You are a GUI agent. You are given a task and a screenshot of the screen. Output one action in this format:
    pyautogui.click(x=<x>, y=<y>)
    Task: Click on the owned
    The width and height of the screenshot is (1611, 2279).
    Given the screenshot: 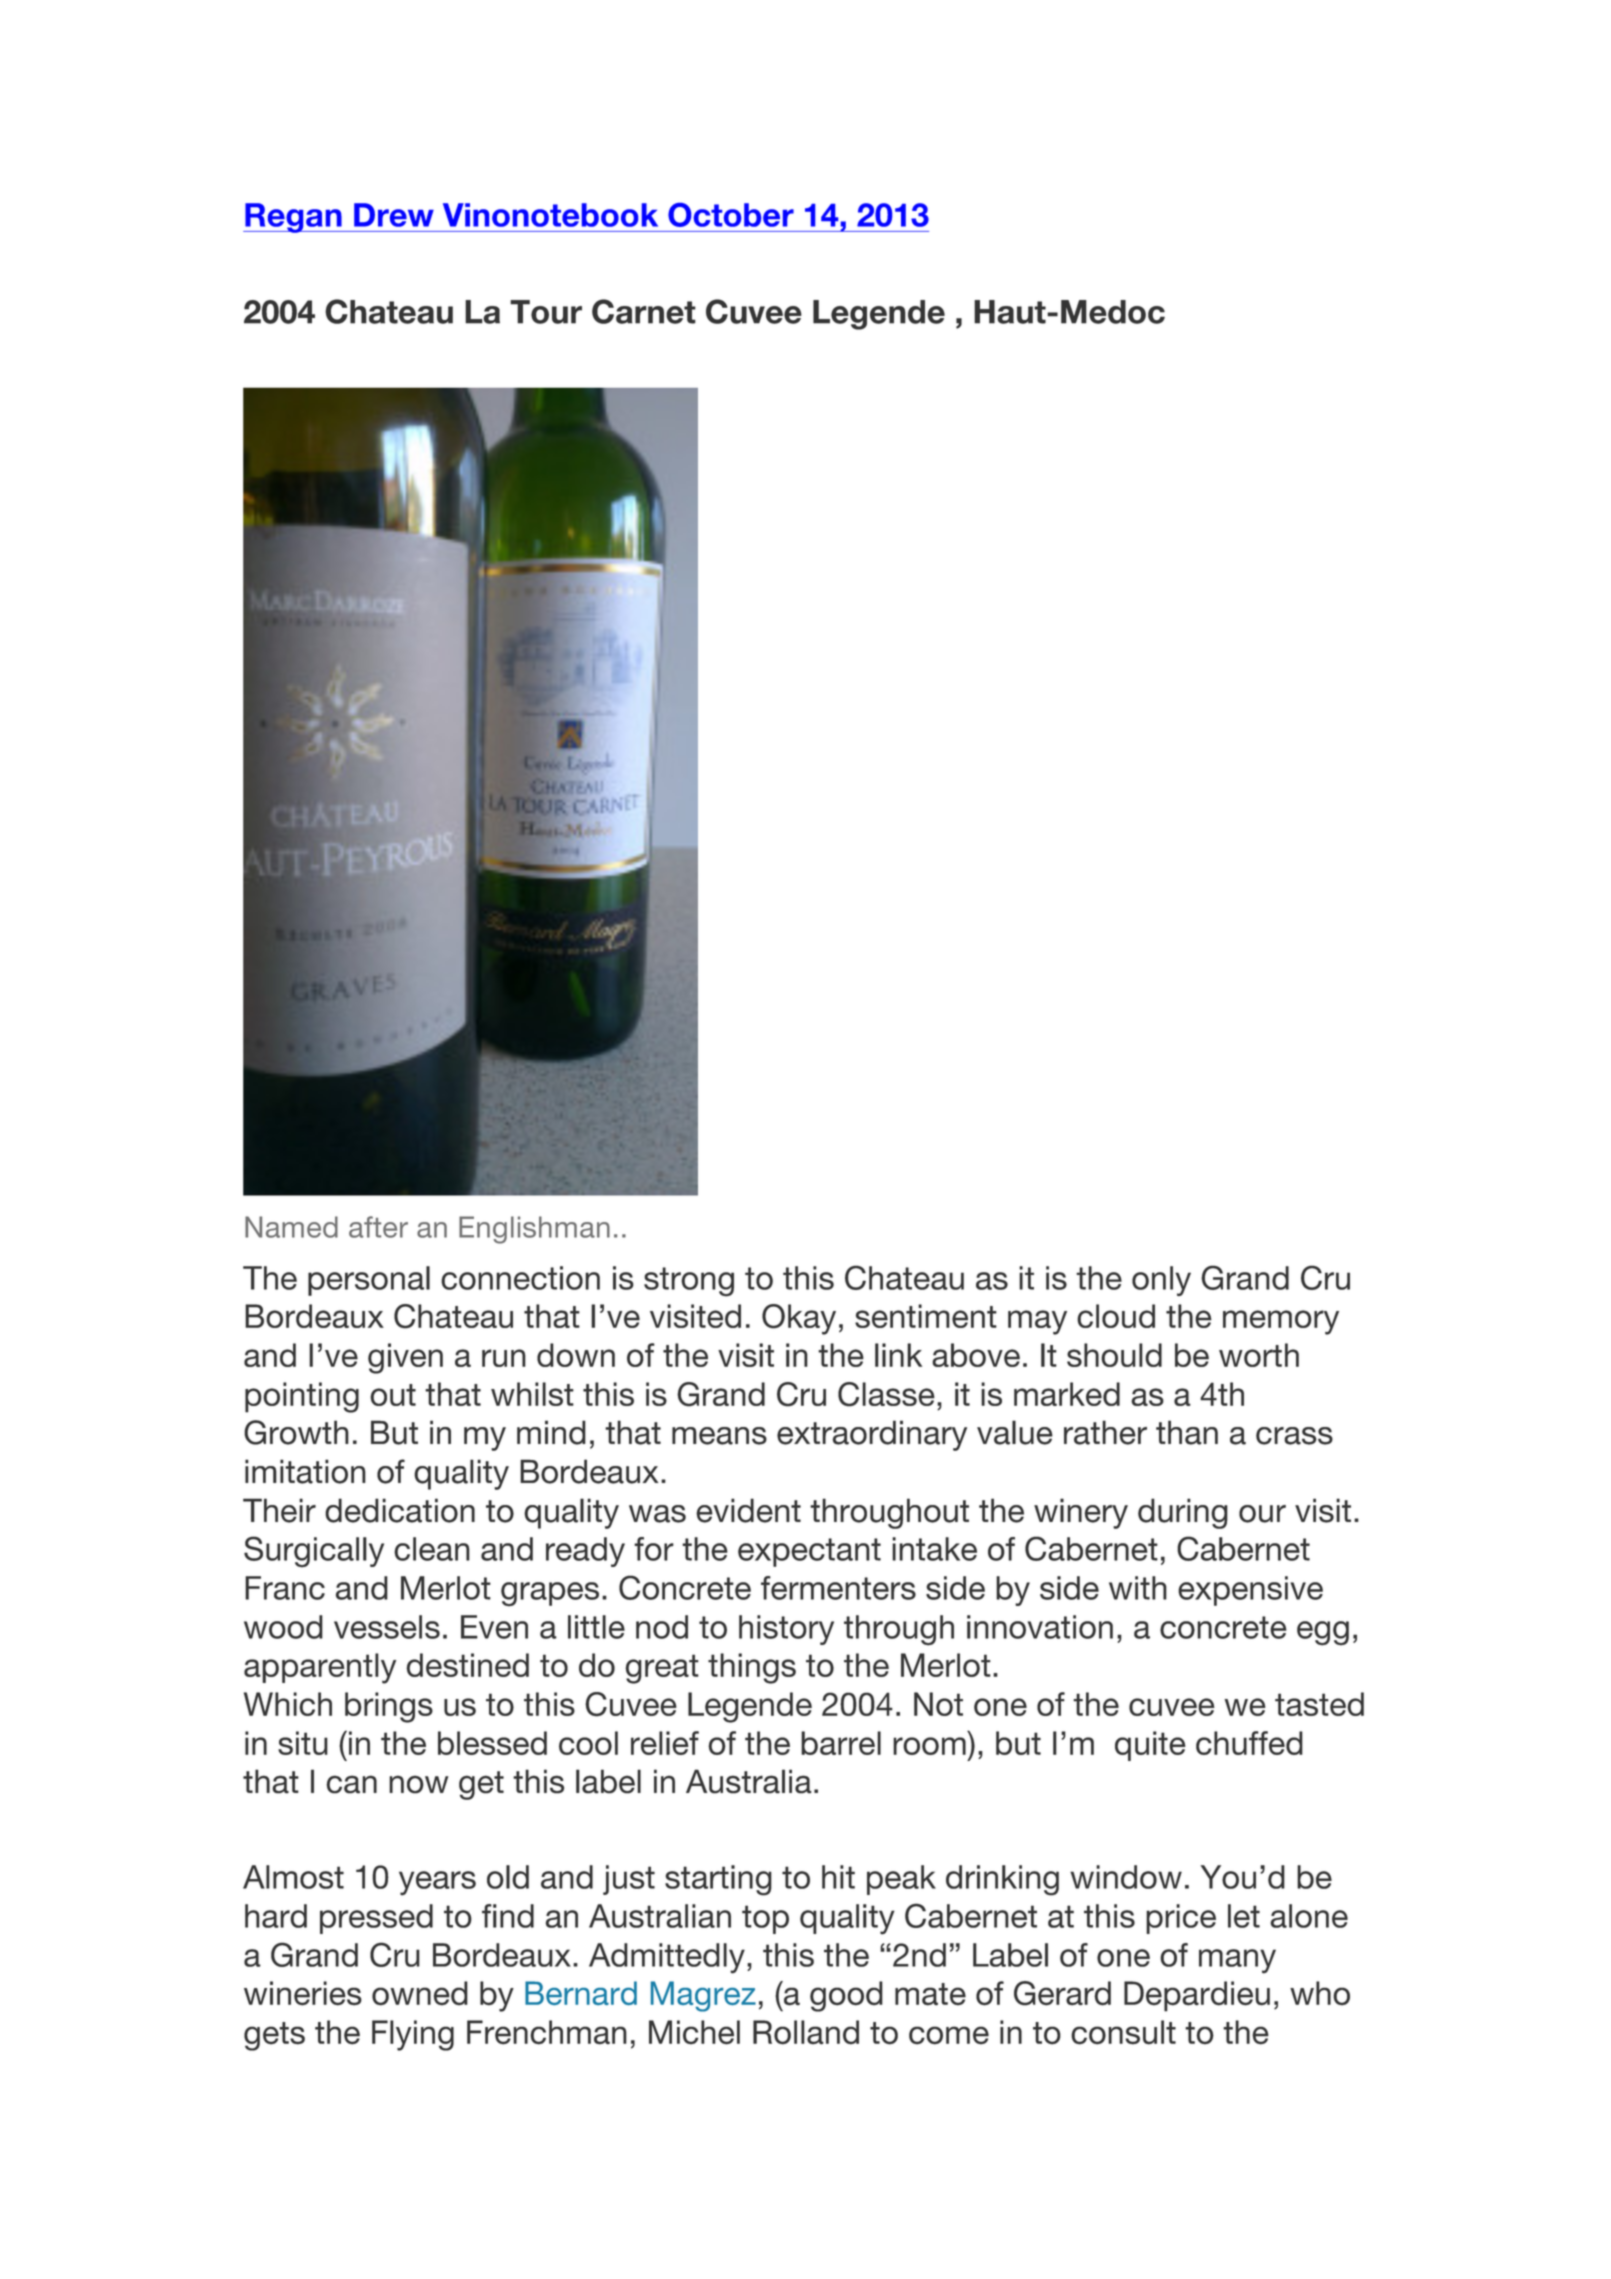 What is the action you would take?
    pyautogui.click(x=420, y=1993)
